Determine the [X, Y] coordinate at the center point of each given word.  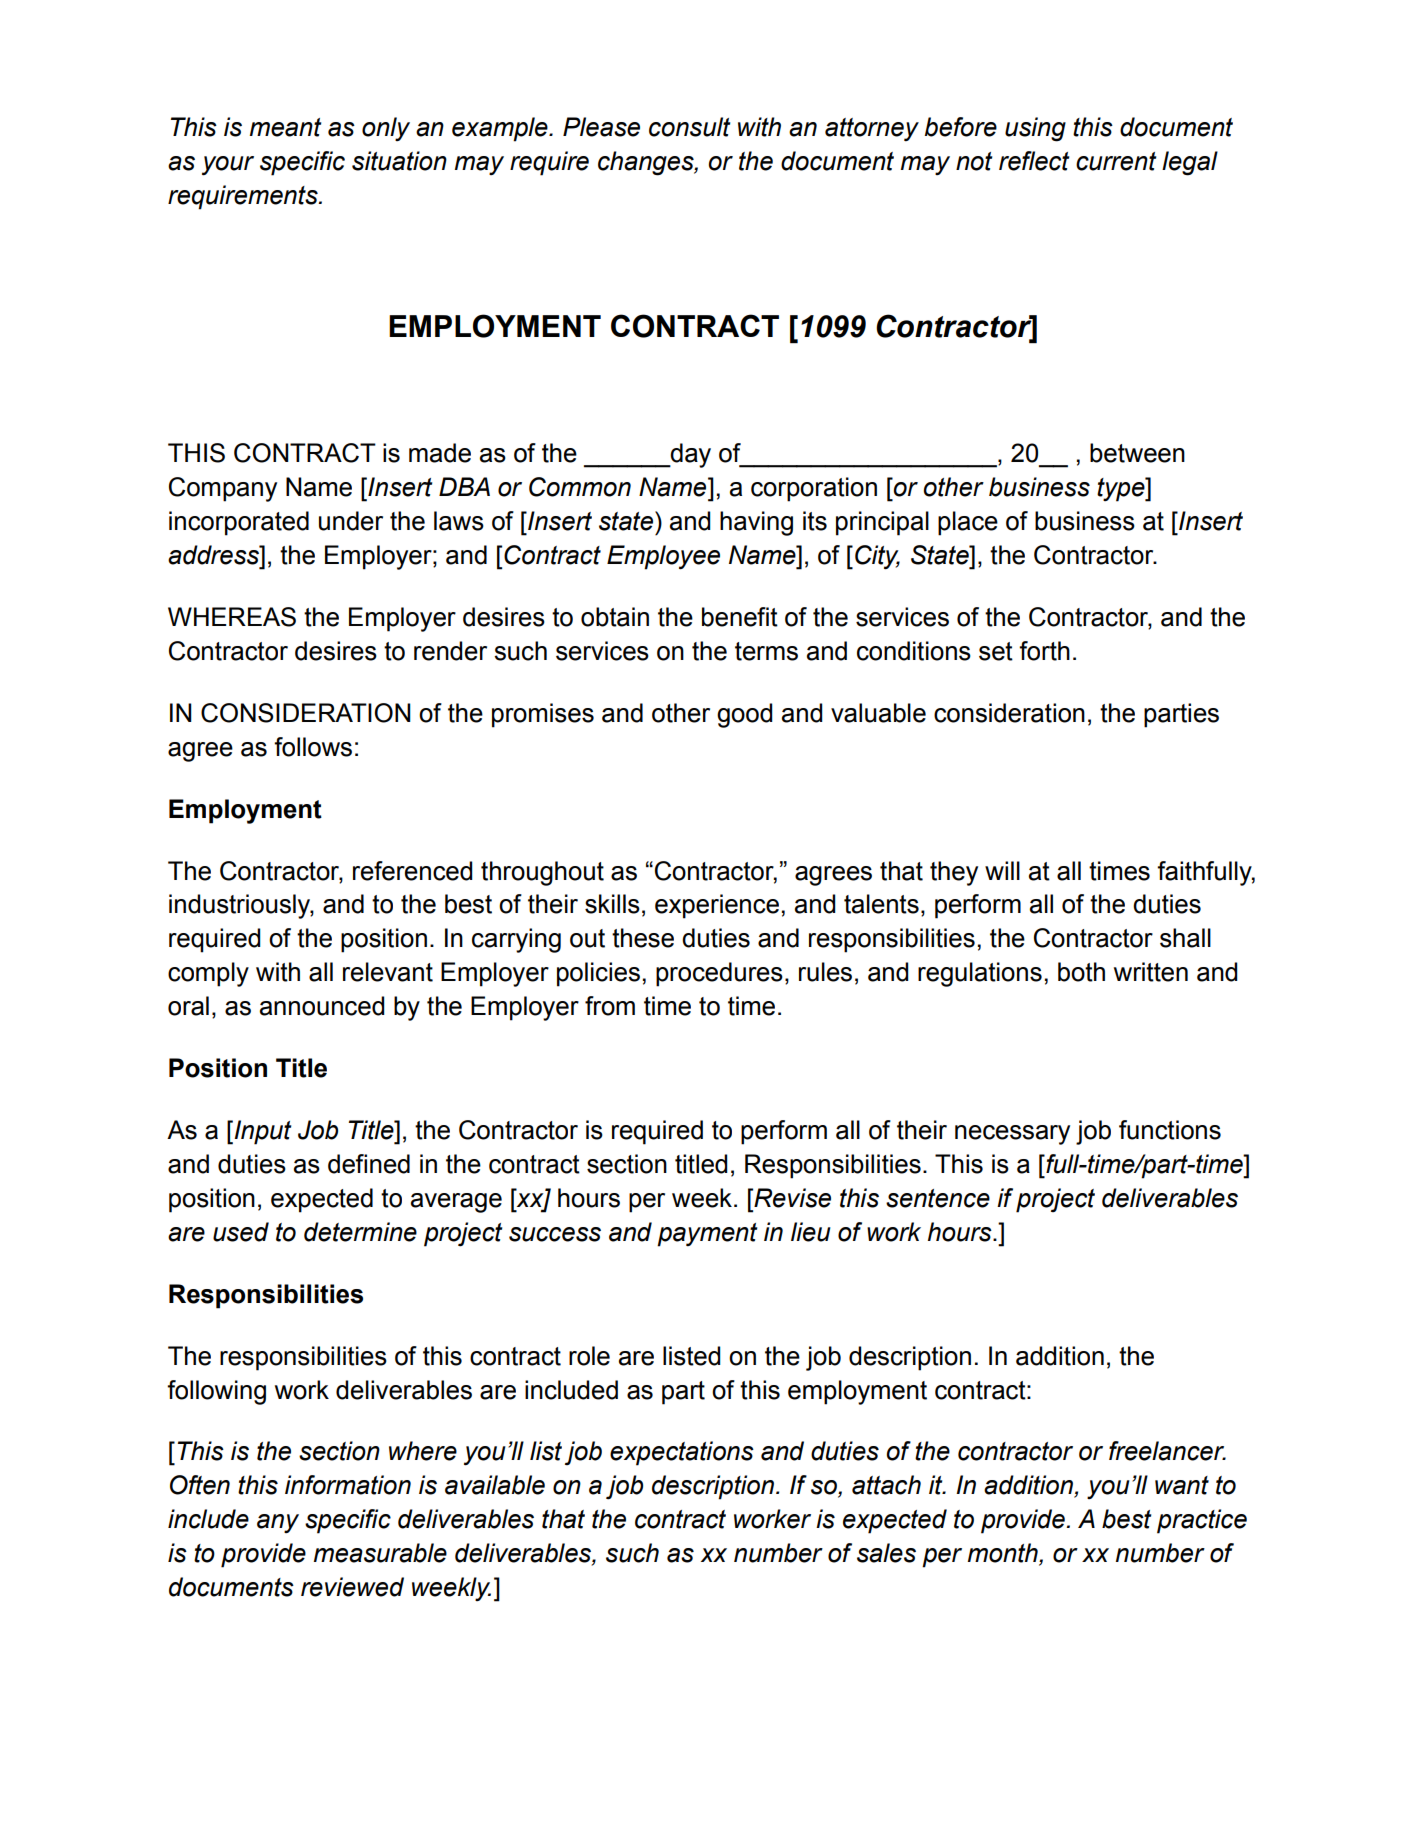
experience [717, 906]
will [1002, 870]
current [1116, 161]
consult [689, 127]
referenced [412, 871]
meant [285, 127]
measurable [380, 1553]
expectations [682, 1453]
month [1004, 1554]
